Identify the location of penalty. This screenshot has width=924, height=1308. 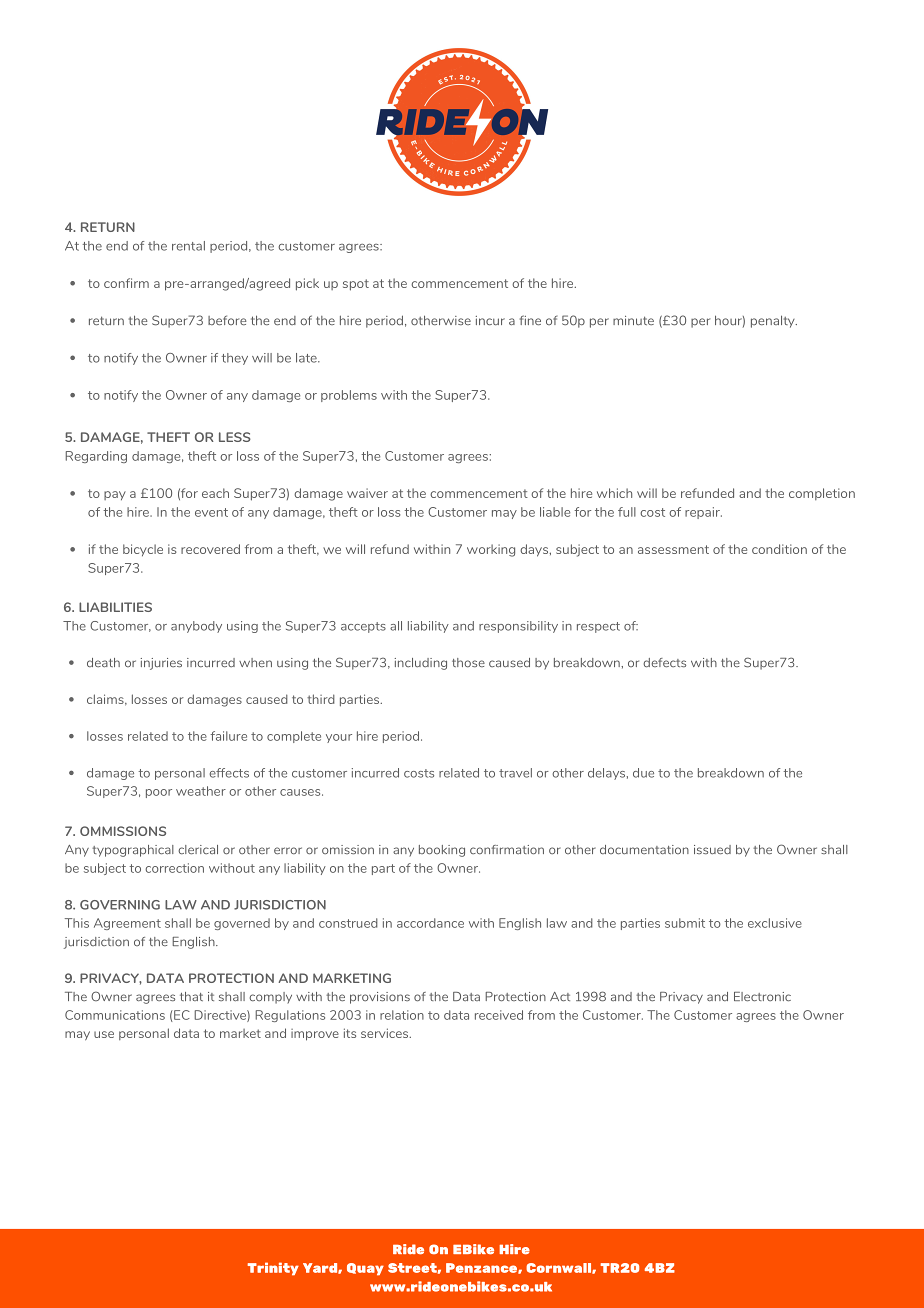
(774, 321).
